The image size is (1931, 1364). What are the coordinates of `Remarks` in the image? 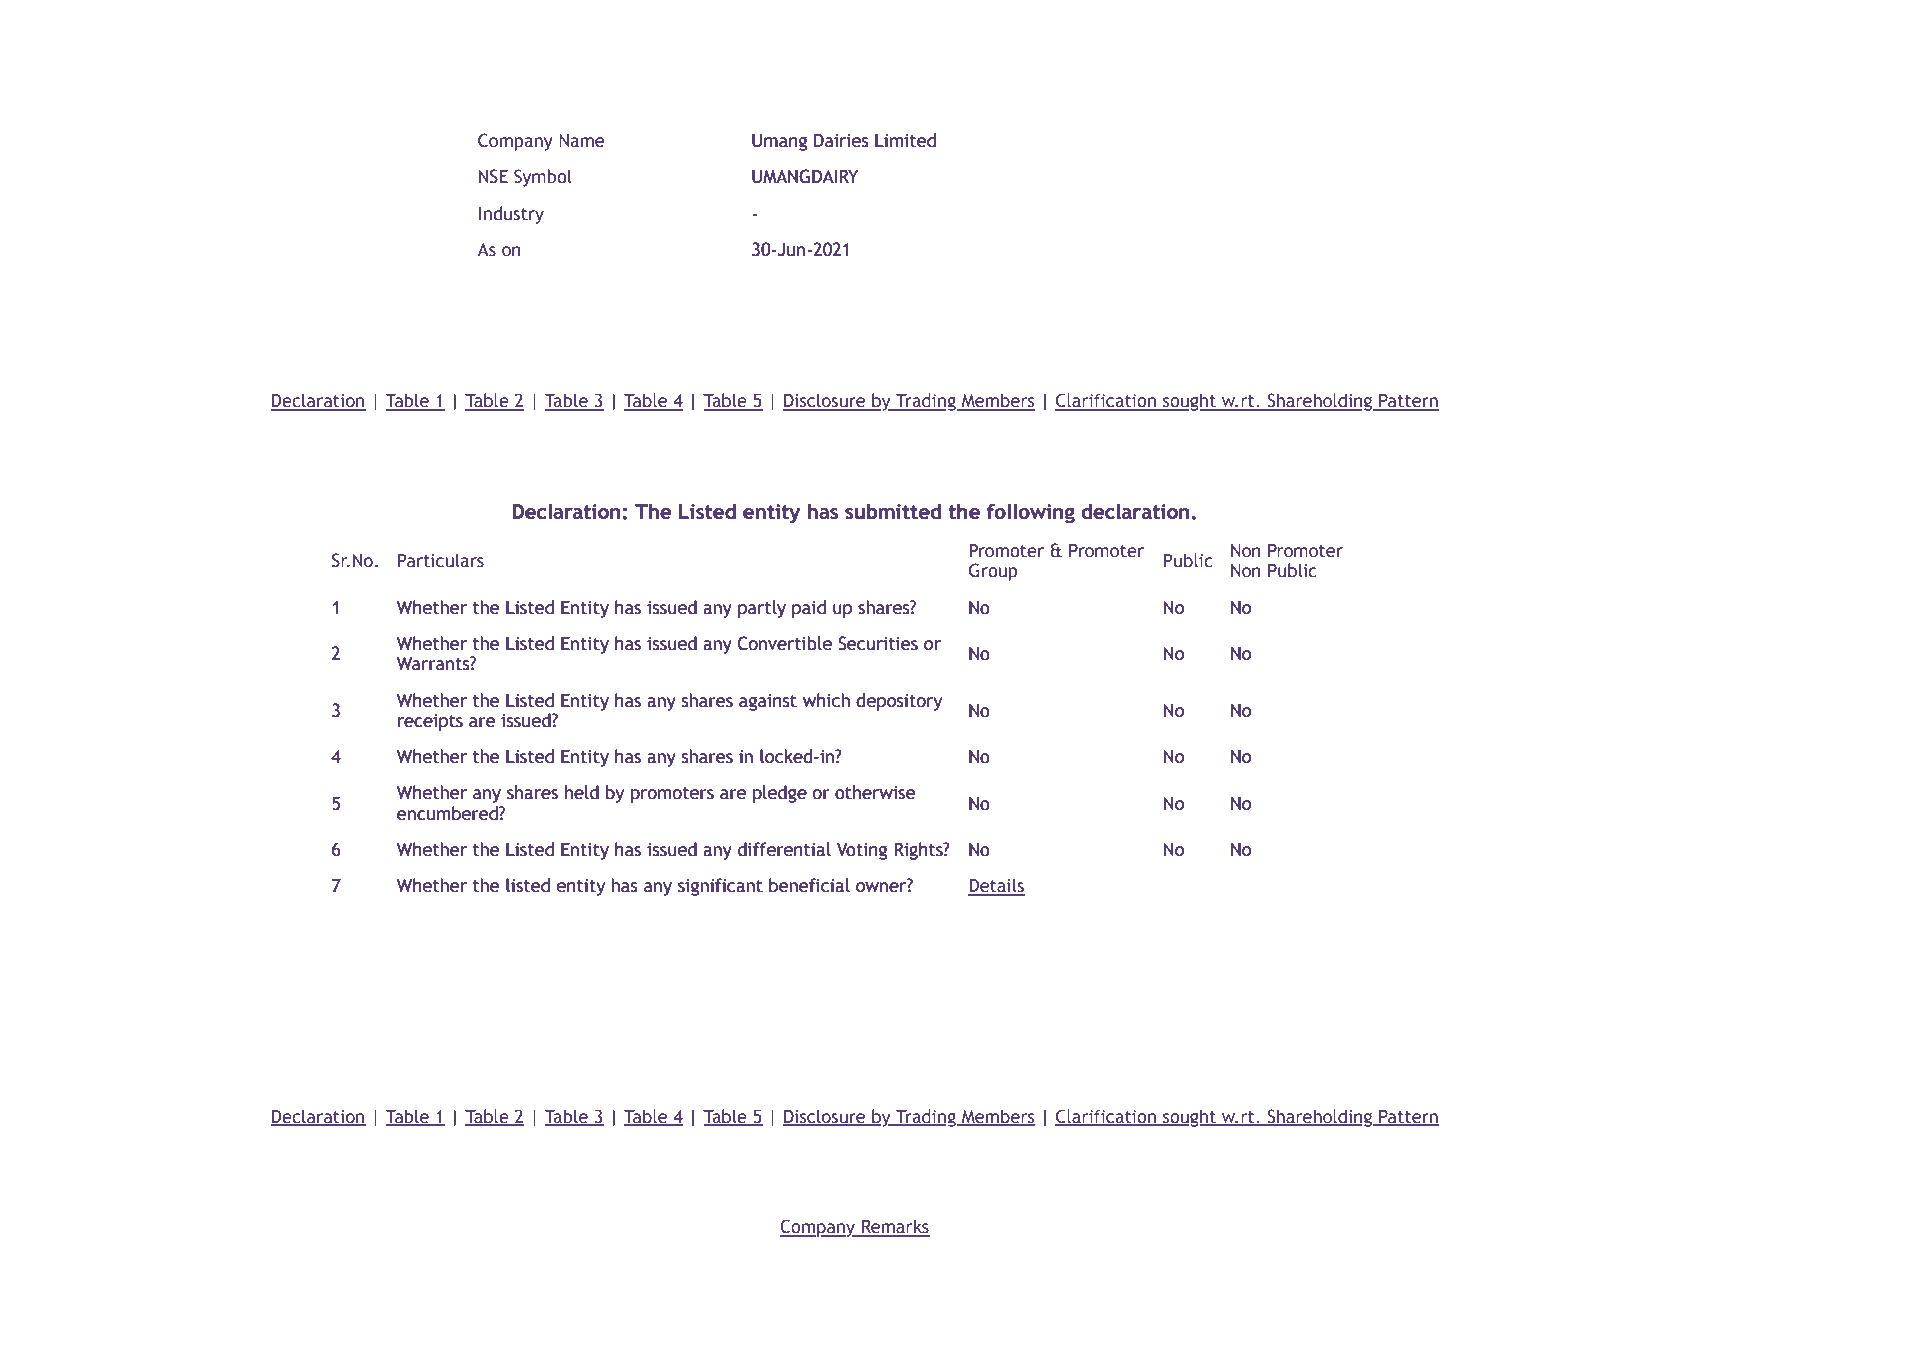 It's located at (895, 1227).
